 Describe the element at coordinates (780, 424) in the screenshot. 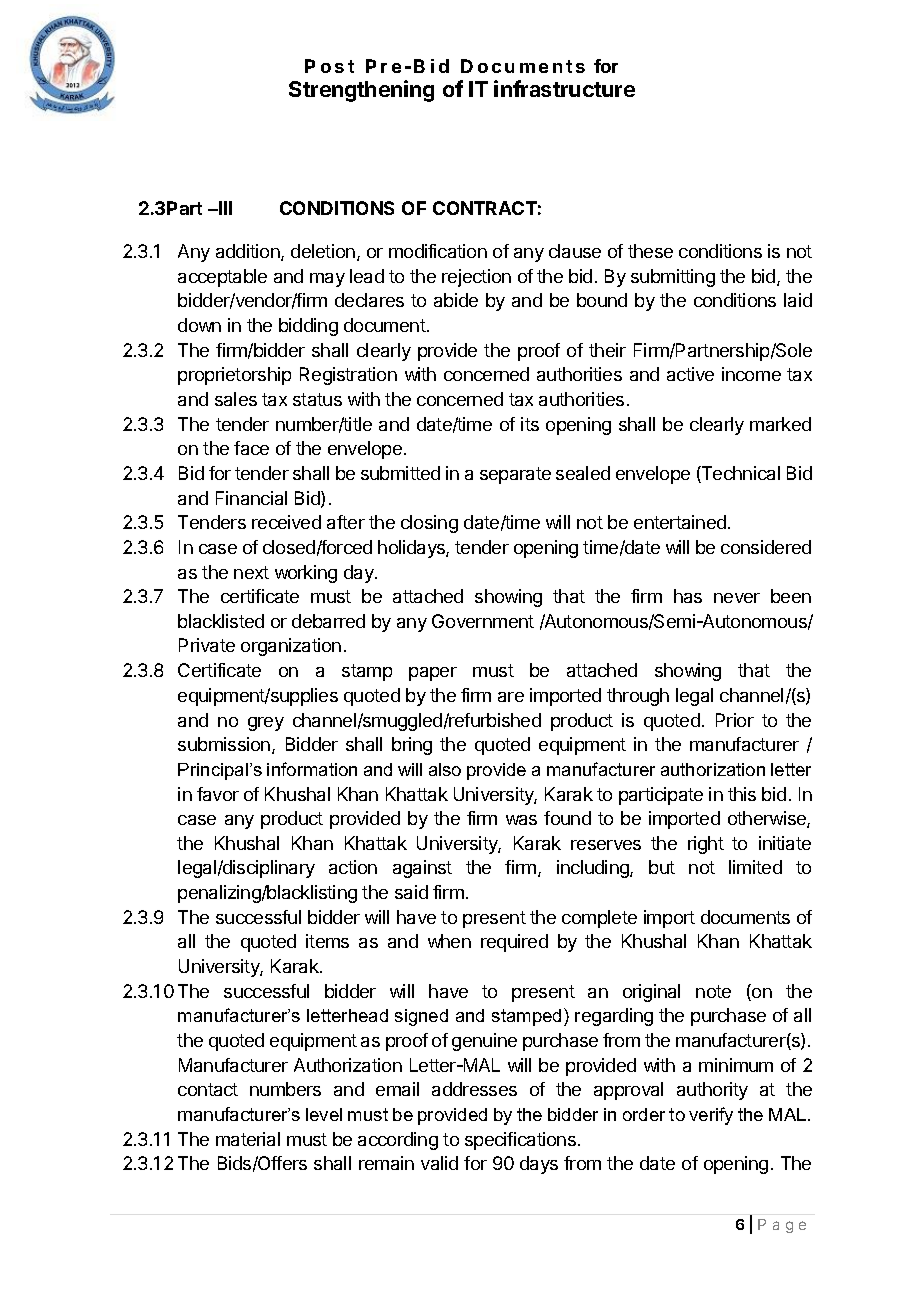

I see `marked` at that location.
